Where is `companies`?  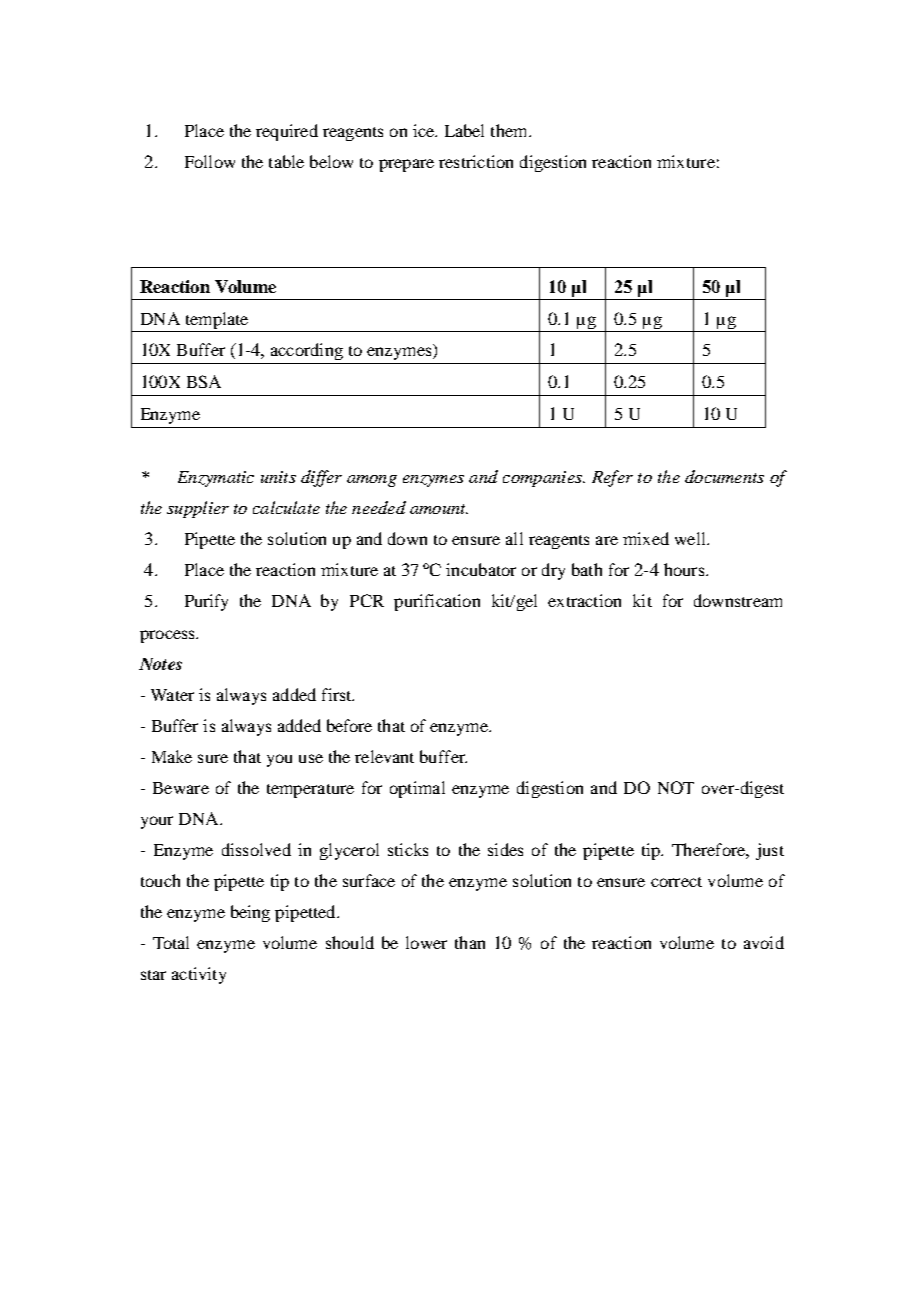 companies is located at coordinates (543, 479).
